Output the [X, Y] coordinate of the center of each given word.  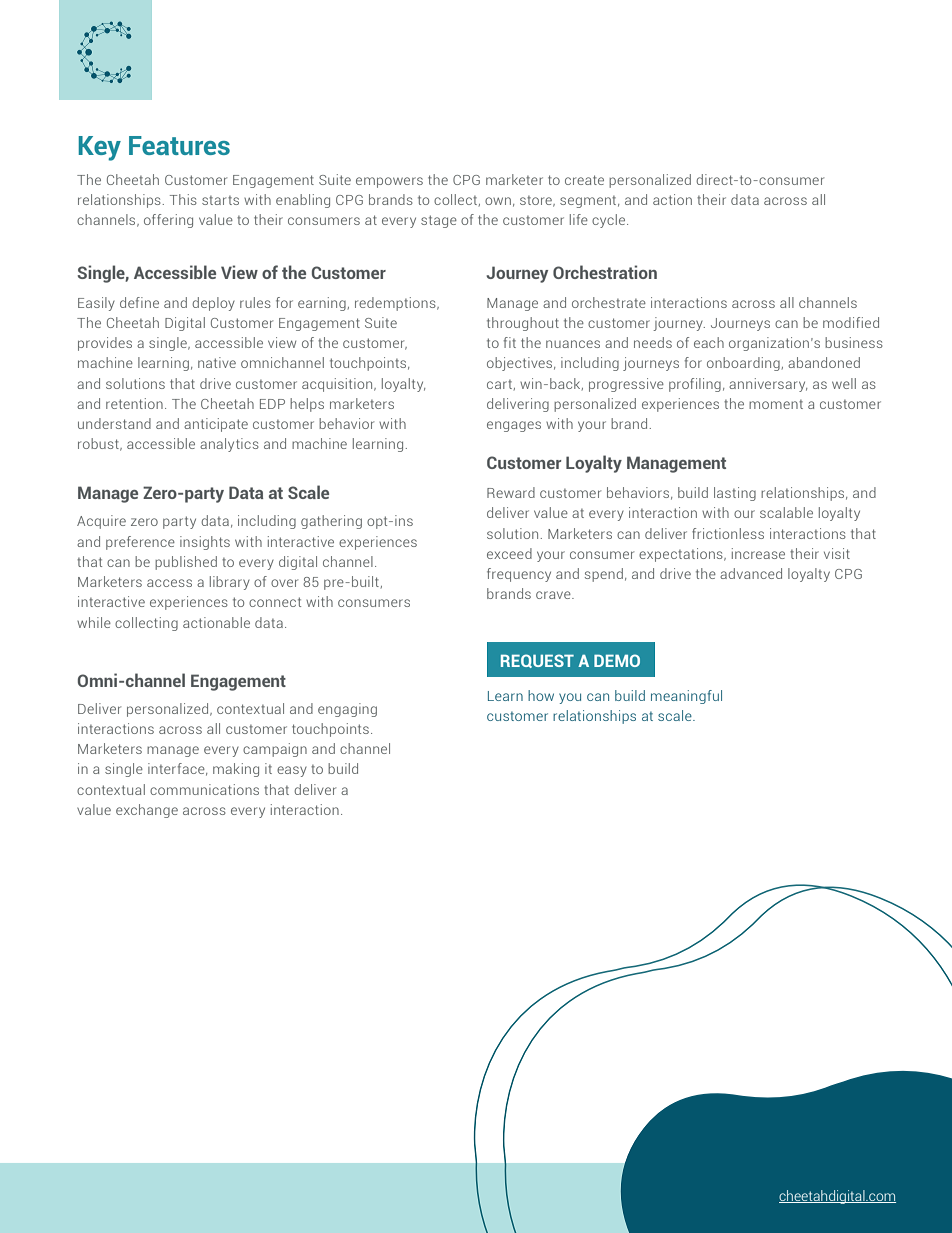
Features [179, 145]
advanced [751, 573]
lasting [735, 494]
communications [204, 789]
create [584, 180]
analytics [229, 445]
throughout [523, 324]
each [709, 342]
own [498, 201]
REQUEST [537, 661]
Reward [511, 492]
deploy [213, 304]
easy [292, 771]
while [94, 622]
